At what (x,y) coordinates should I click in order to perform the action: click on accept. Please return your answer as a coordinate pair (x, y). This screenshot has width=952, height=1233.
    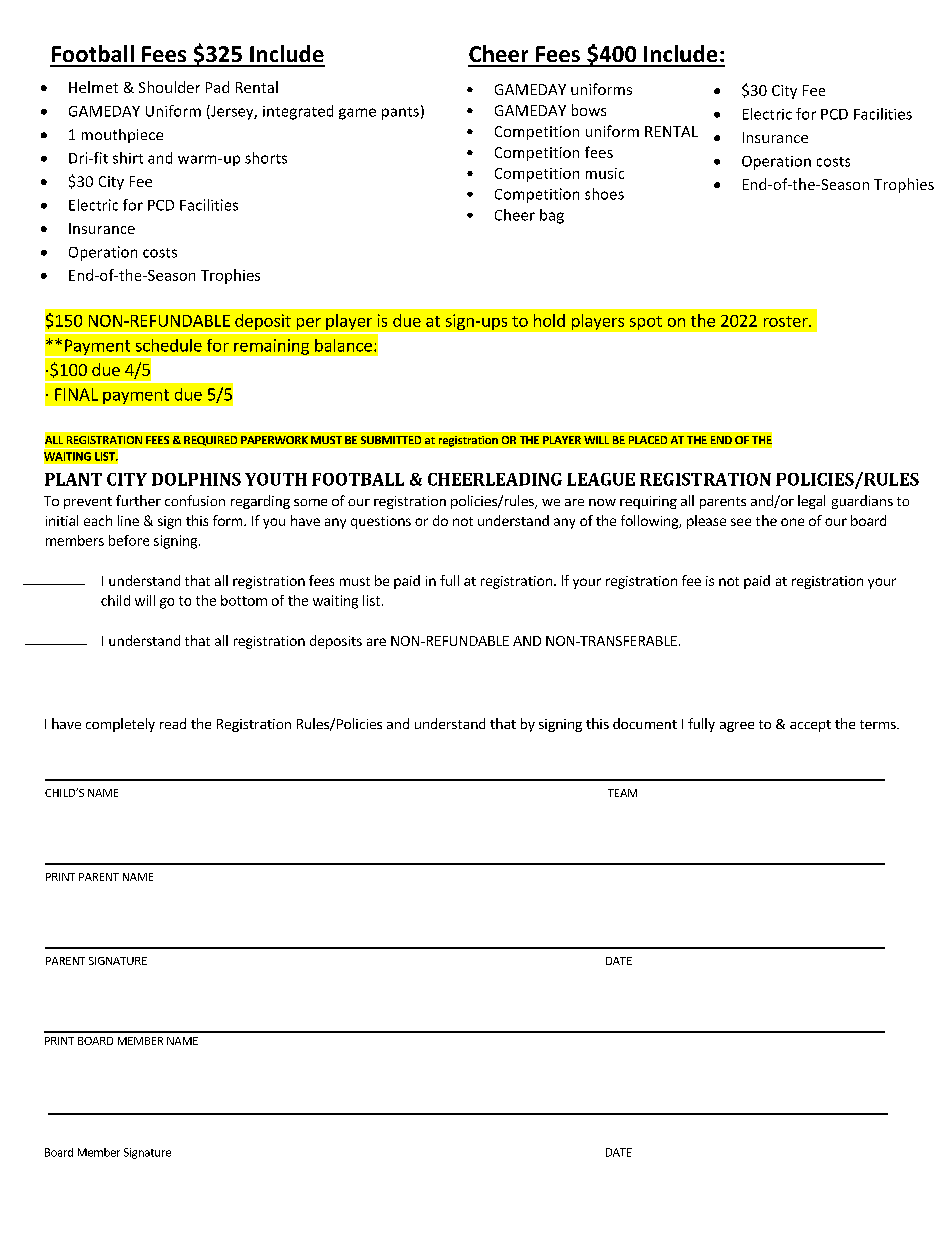
    Looking at the image, I should click on (810, 726).
